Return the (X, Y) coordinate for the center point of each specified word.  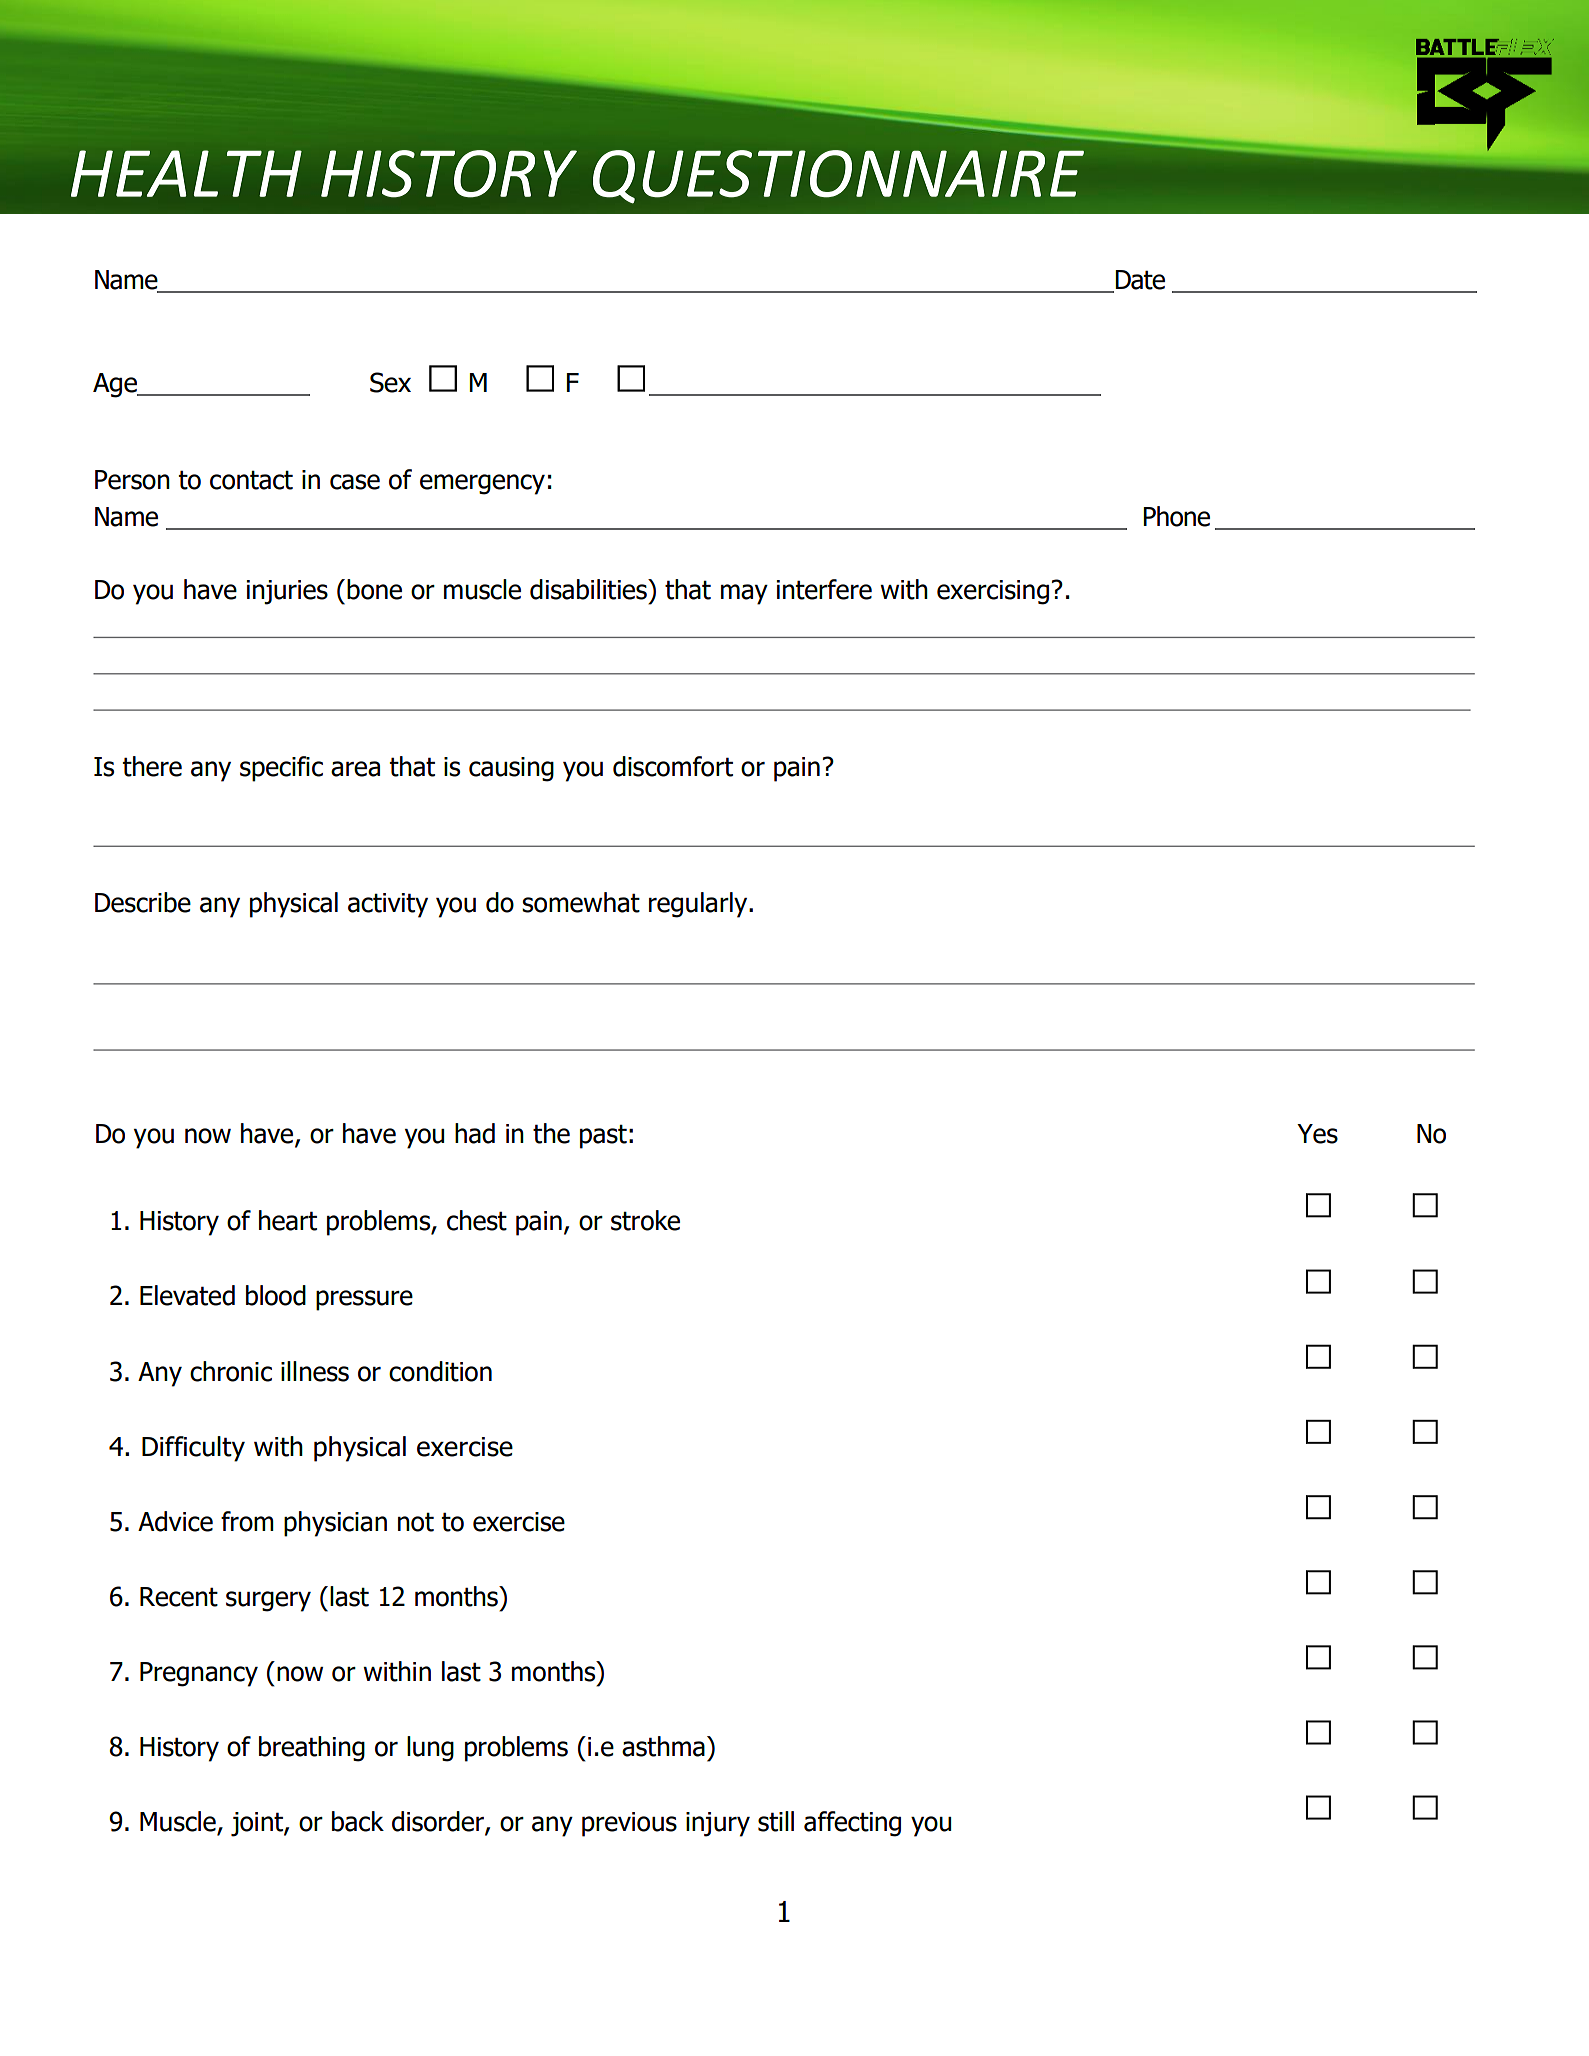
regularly (699, 905)
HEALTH (186, 173)
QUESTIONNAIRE (838, 176)
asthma (663, 1746)
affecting (852, 1824)
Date (1139, 281)
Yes (1317, 1134)
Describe (143, 902)
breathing (312, 1749)
